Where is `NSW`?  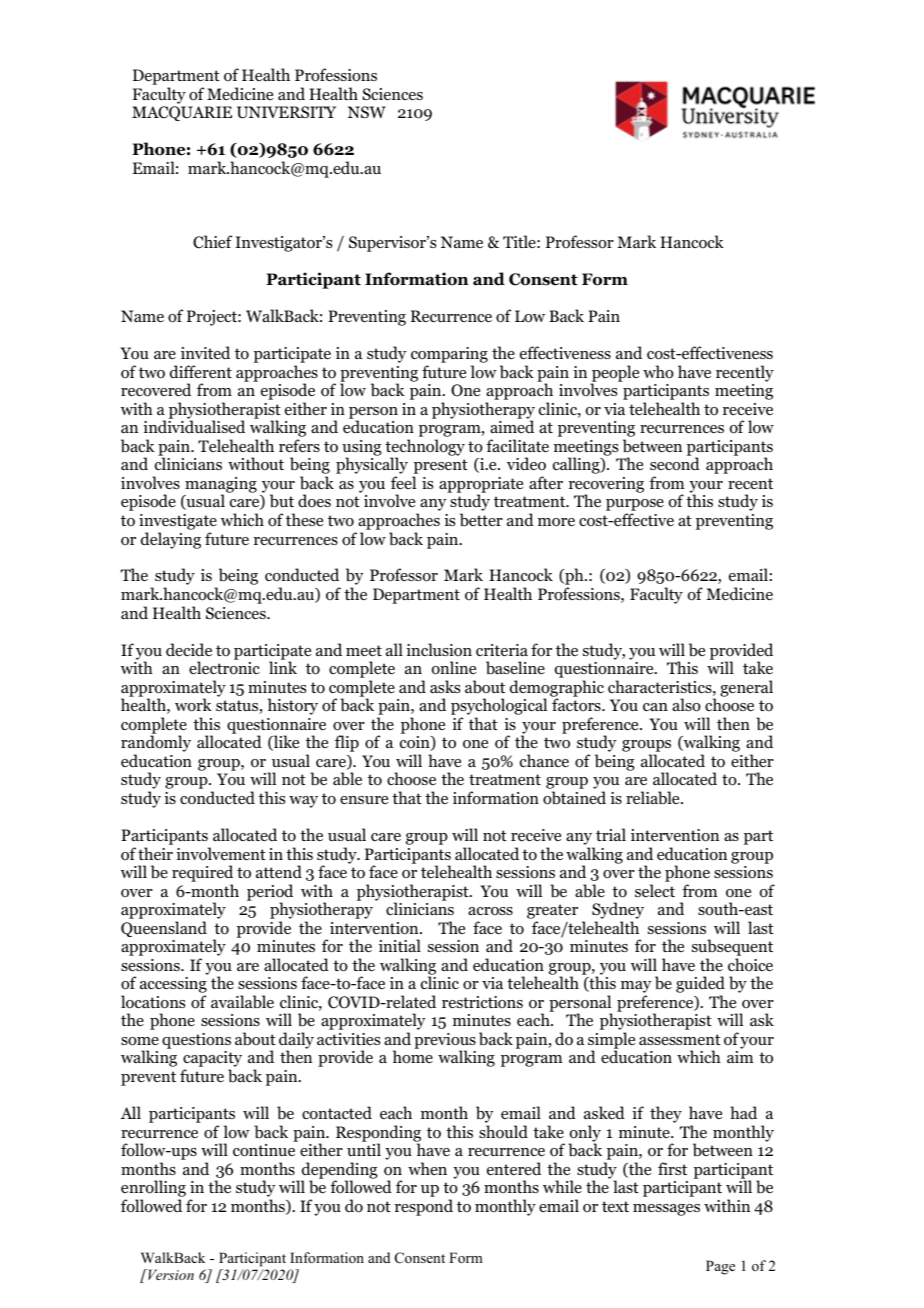
NSW is located at coordinates (367, 112).
